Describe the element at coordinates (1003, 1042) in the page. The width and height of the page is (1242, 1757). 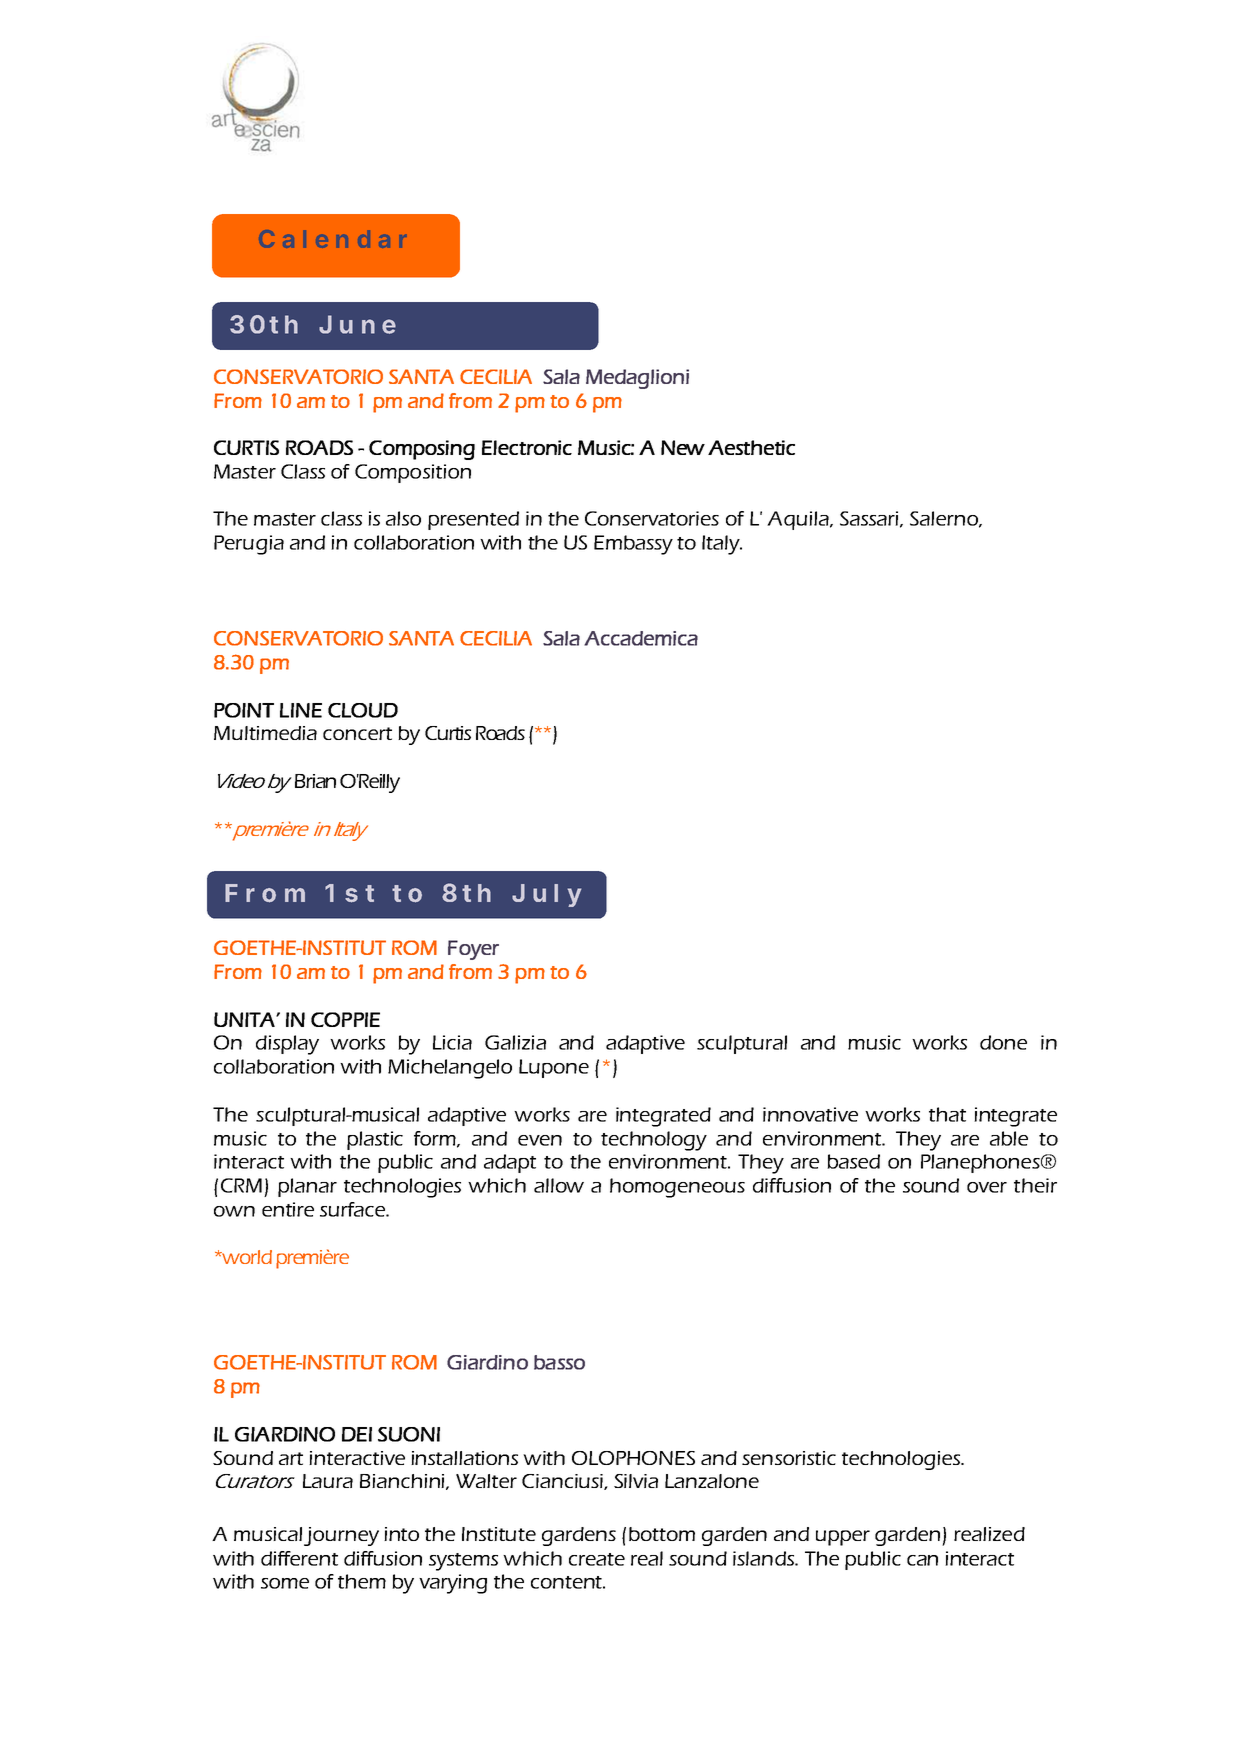
I see `done` at that location.
